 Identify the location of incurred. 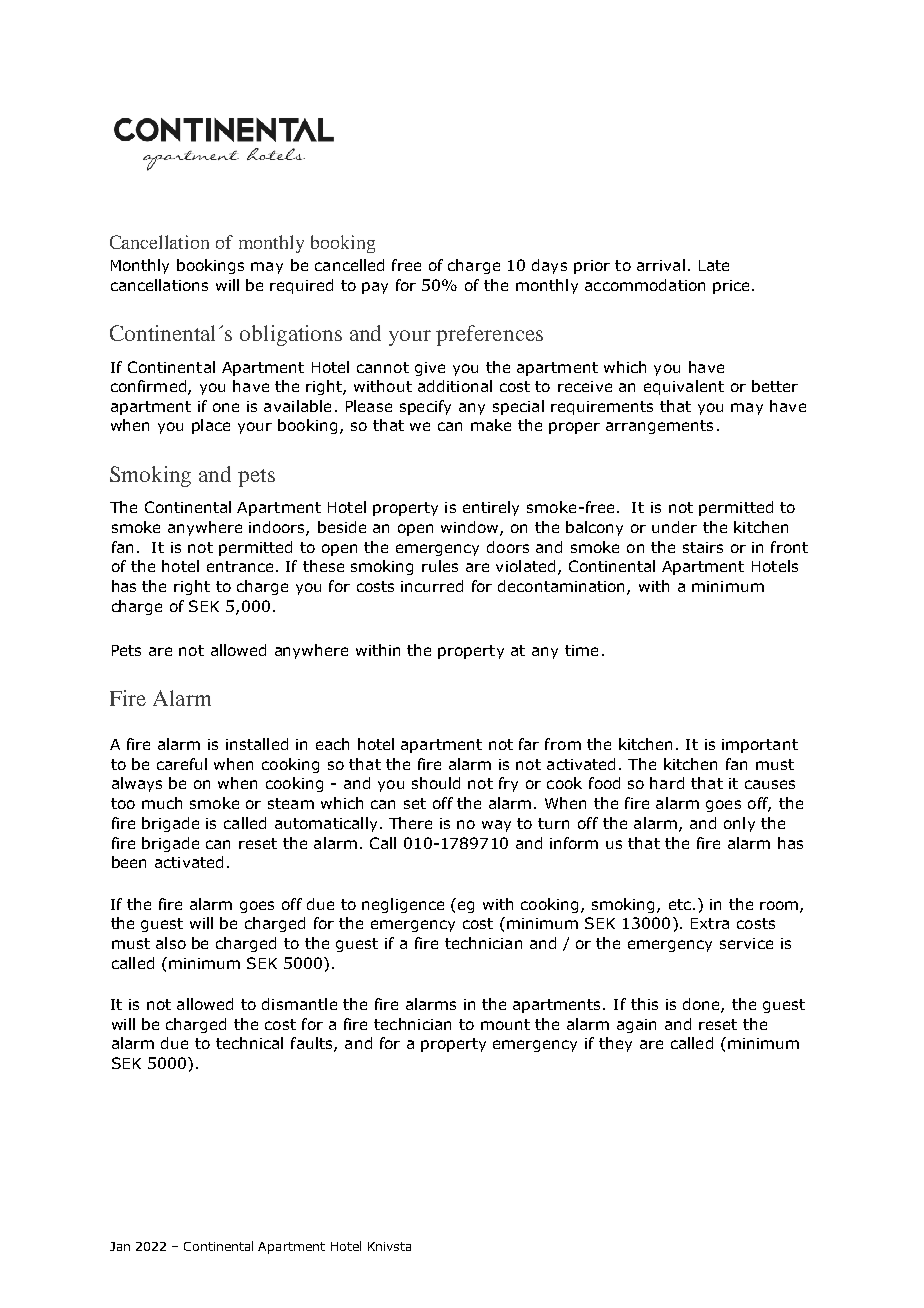
(432, 586).
